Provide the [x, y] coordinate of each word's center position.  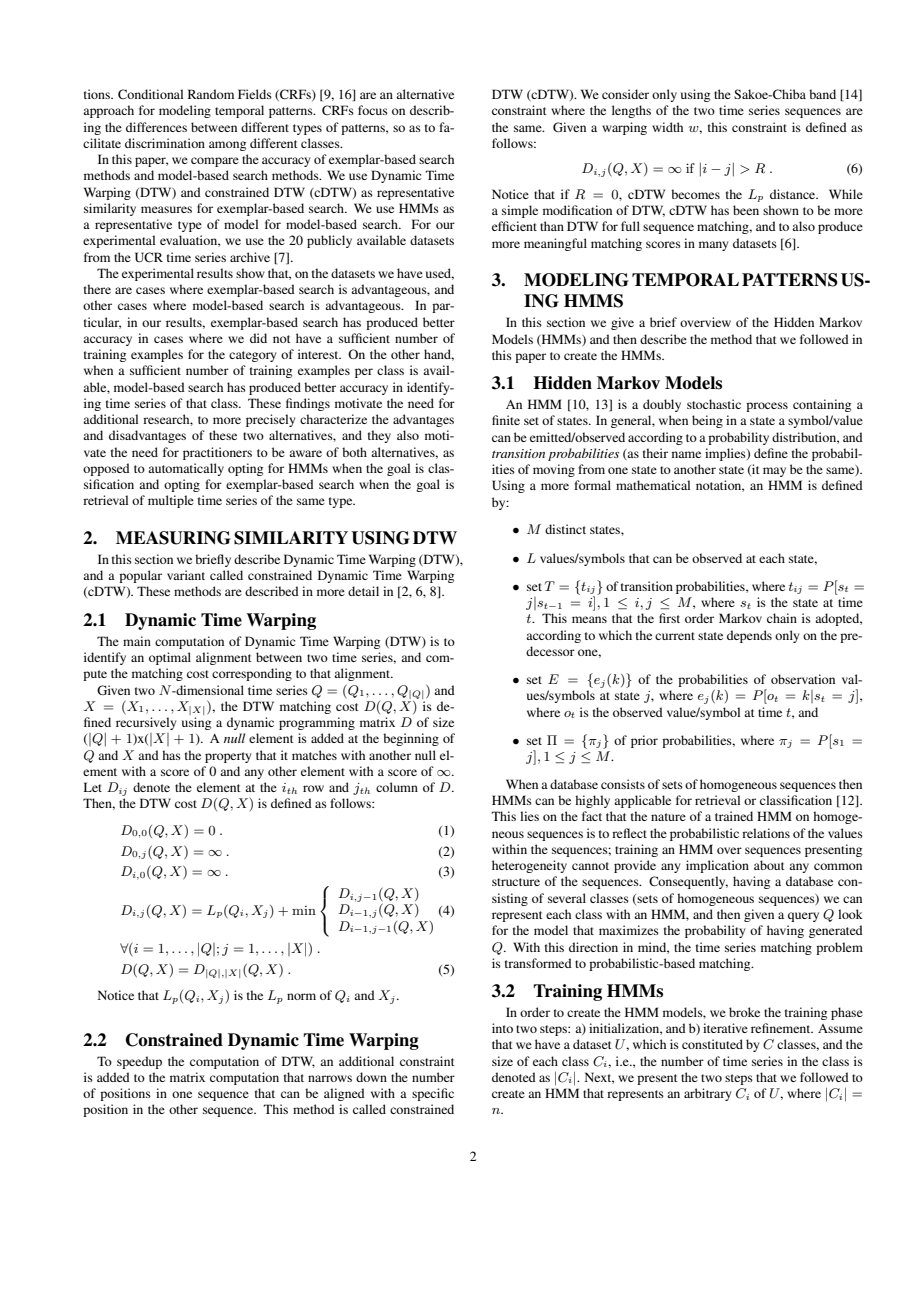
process [767, 407]
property [228, 757]
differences [156, 127]
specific [433, 1094]
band [822, 94]
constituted [712, 1044]
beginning [411, 739]
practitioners [217, 453]
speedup [139, 1062]
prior [644, 741]
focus [373, 110]
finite [506, 420]
